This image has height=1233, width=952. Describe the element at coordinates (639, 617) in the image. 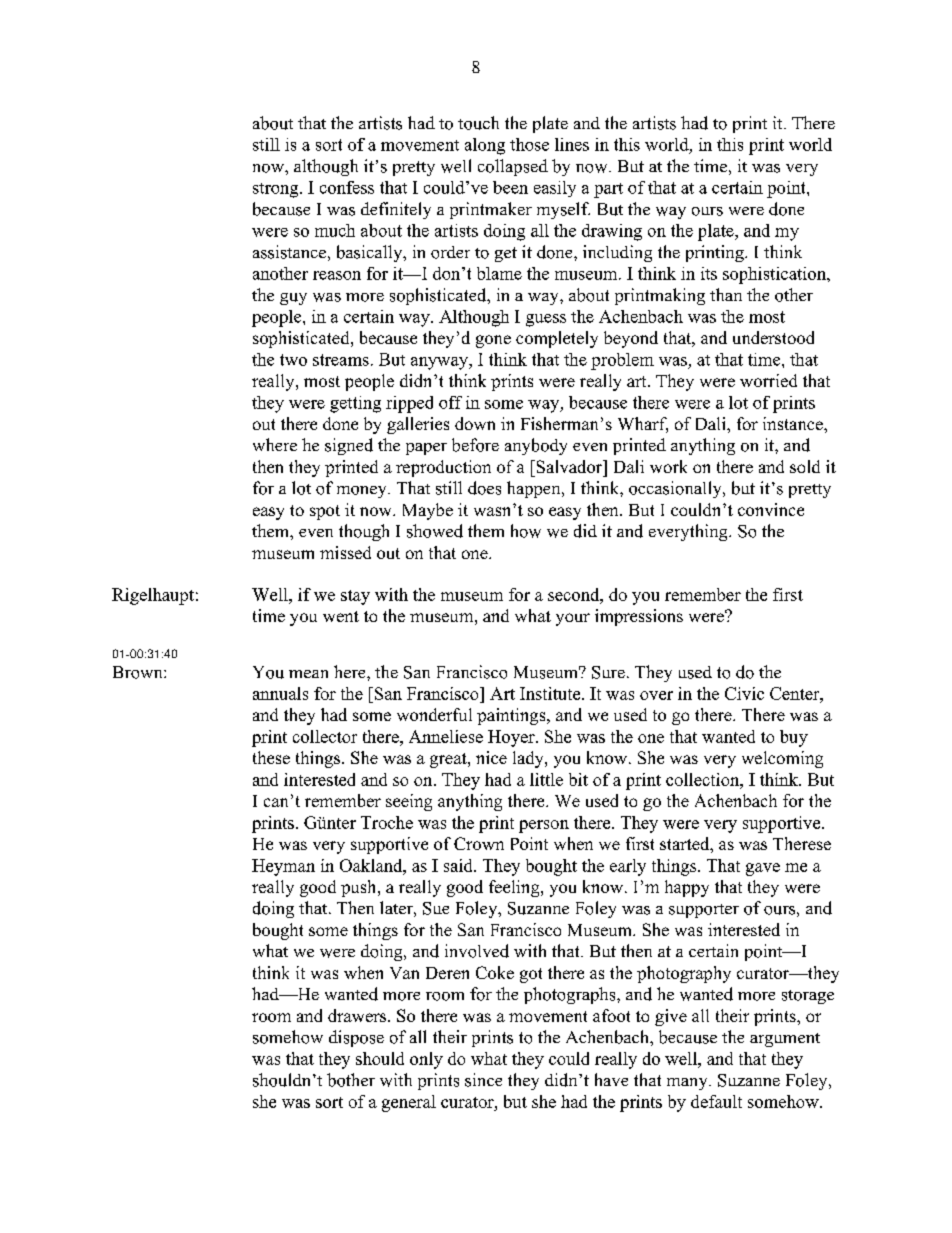

I see `impressions` at that location.
